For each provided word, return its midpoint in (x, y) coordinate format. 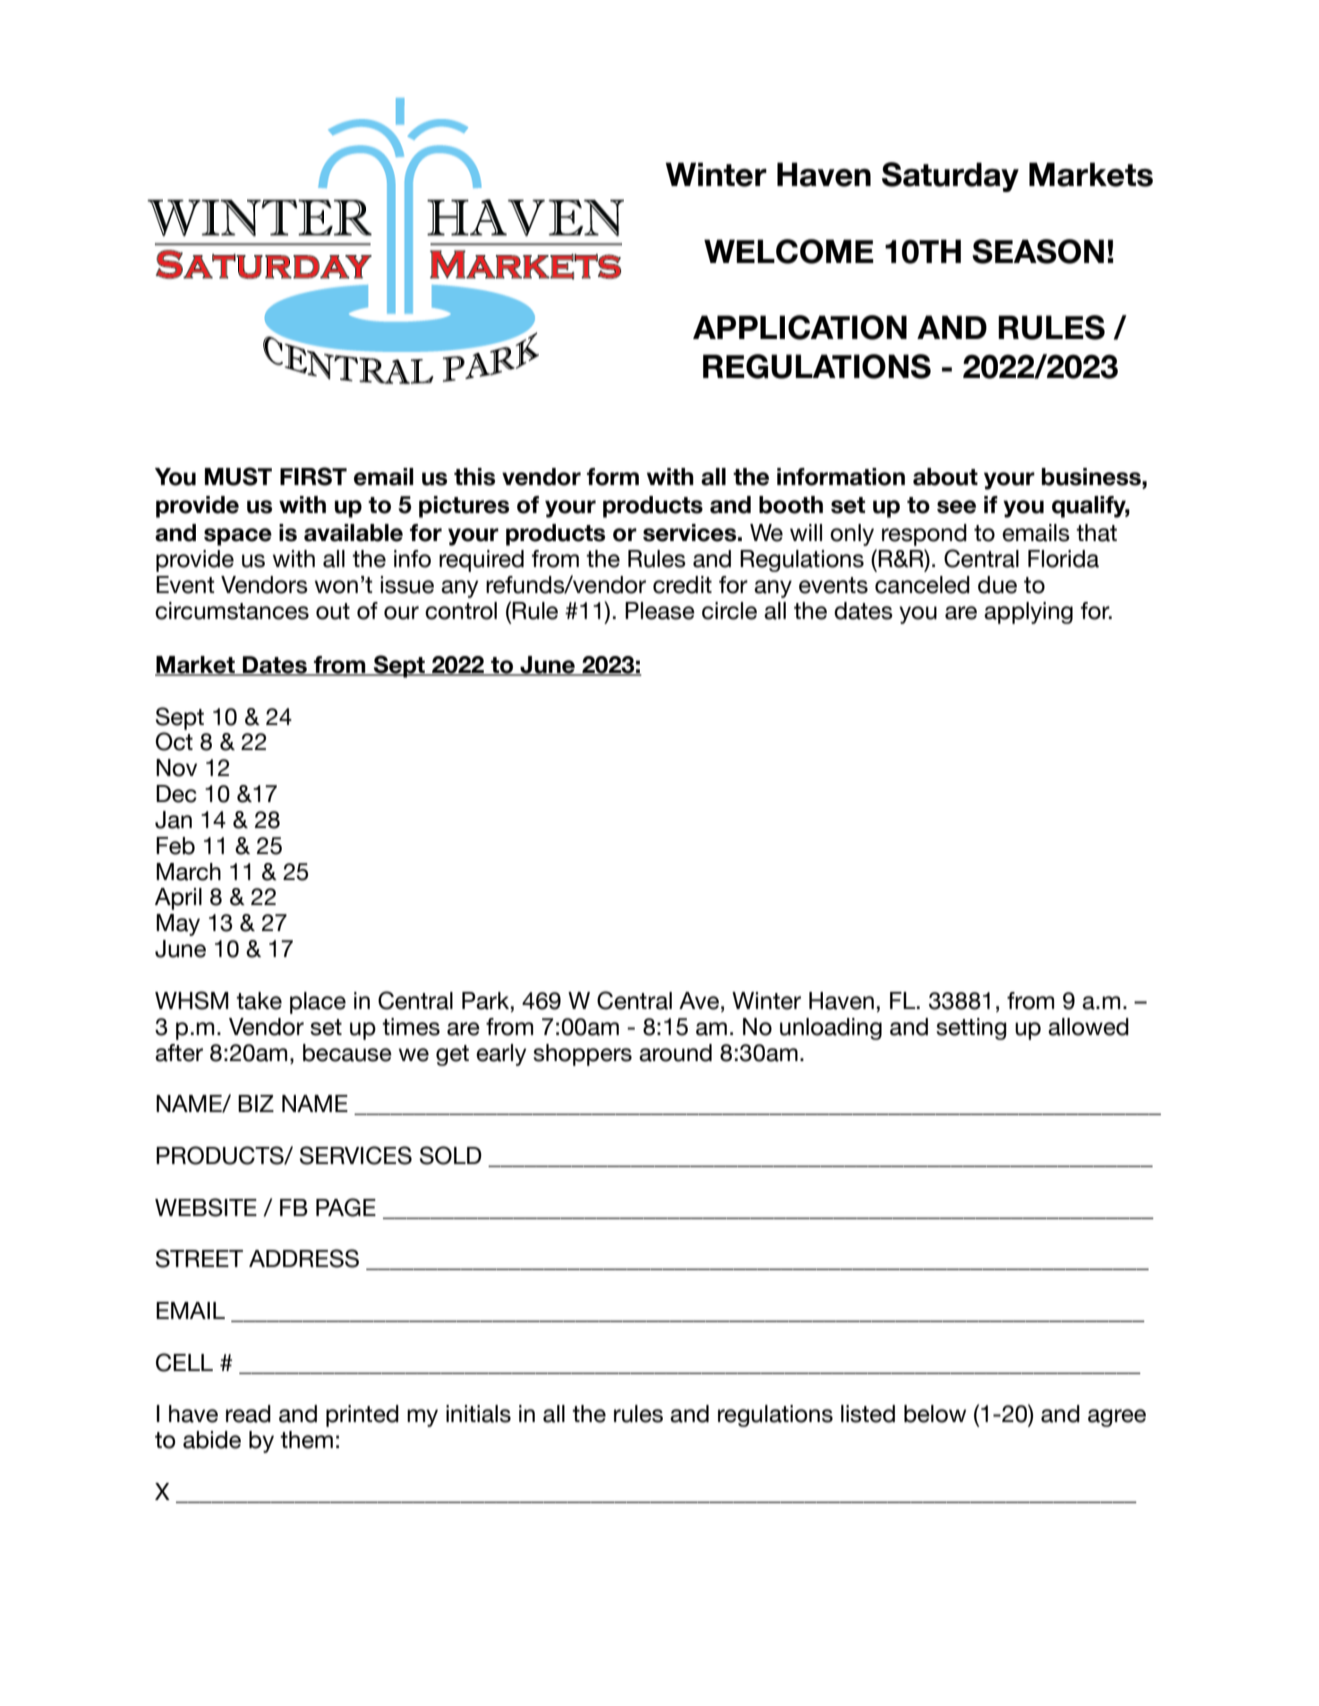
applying (1028, 613)
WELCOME (789, 251)
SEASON (1038, 251)
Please (660, 611)
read (248, 1414)
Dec (176, 794)
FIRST (313, 476)
